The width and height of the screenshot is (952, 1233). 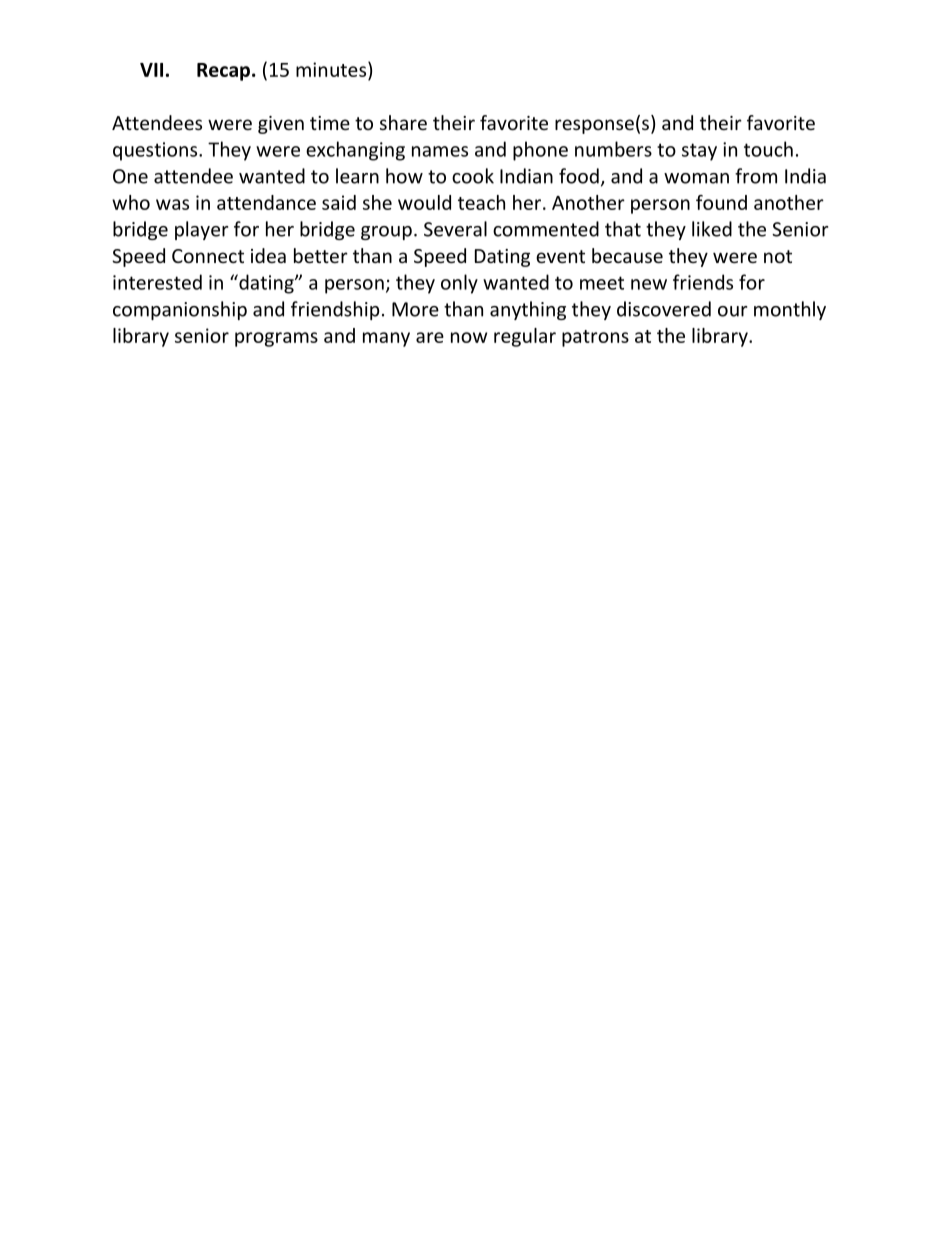 What do you see at coordinates (332, 69) in the screenshot?
I see `minutes` at bounding box center [332, 69].
